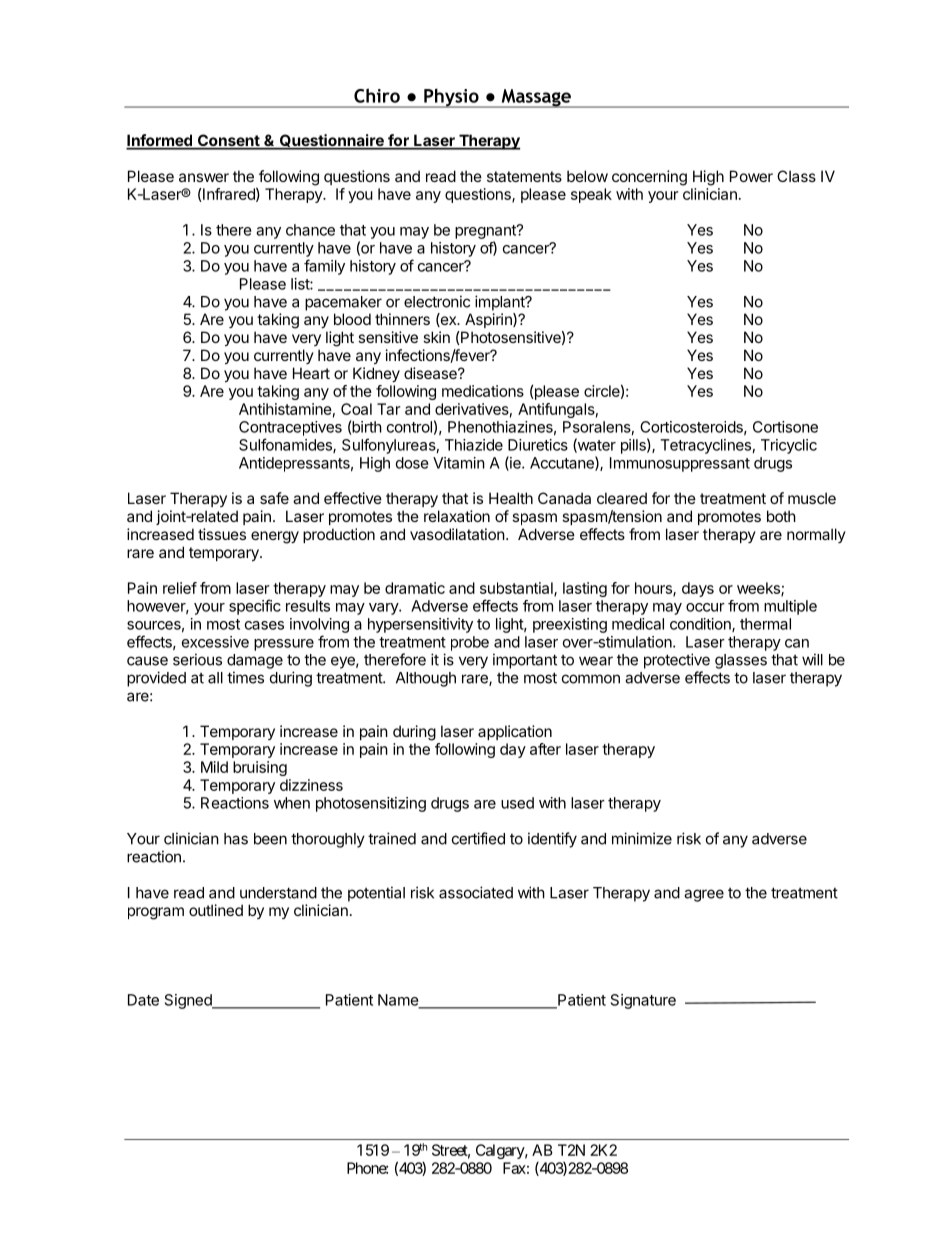 Image resolution: width=952 pixels, height=1233 pixels. I want to click on weeks, so click(759, 589).
